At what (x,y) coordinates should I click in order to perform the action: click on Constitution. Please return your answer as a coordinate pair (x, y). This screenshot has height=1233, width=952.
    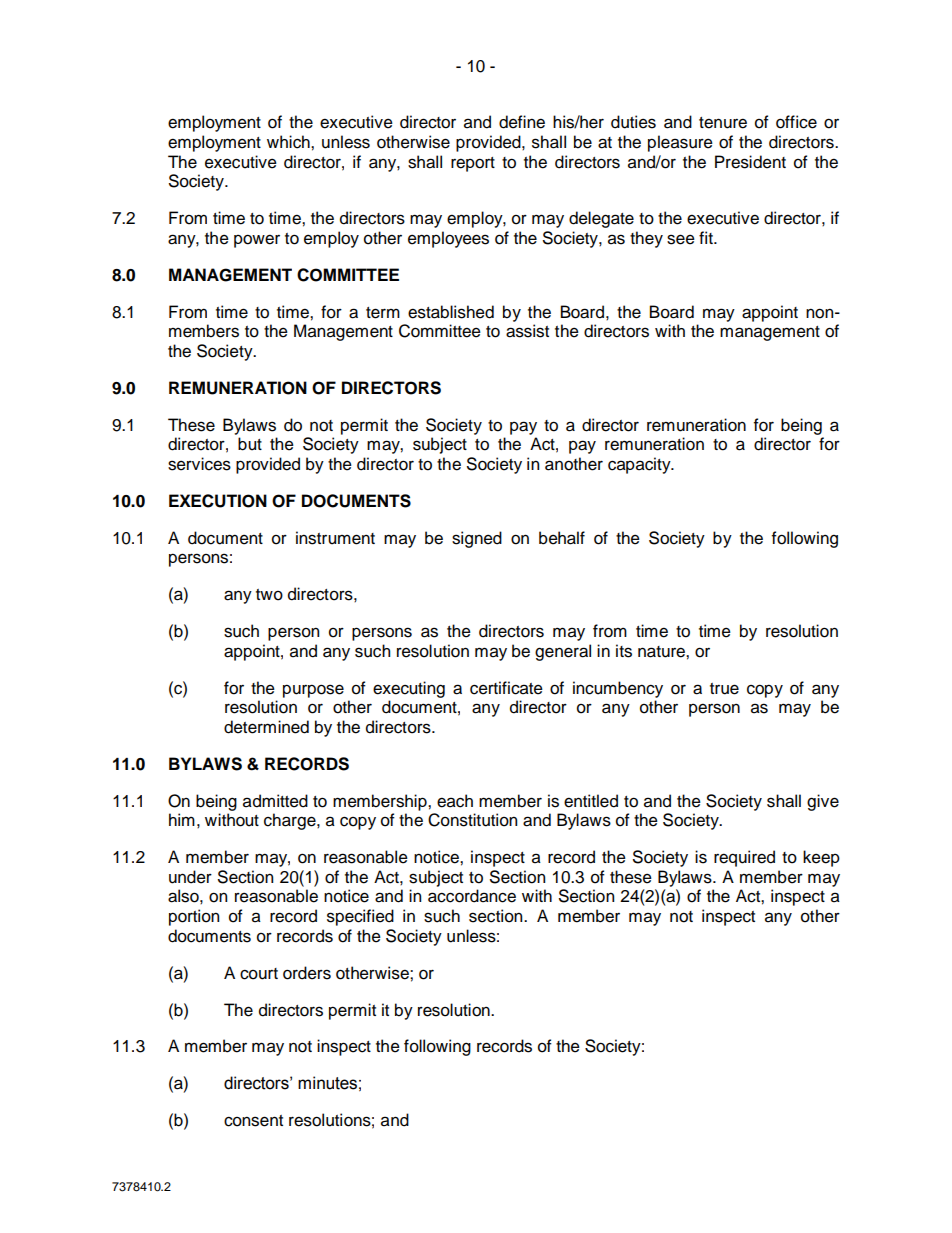
    Looking at the image, I should click on (472, 820).
